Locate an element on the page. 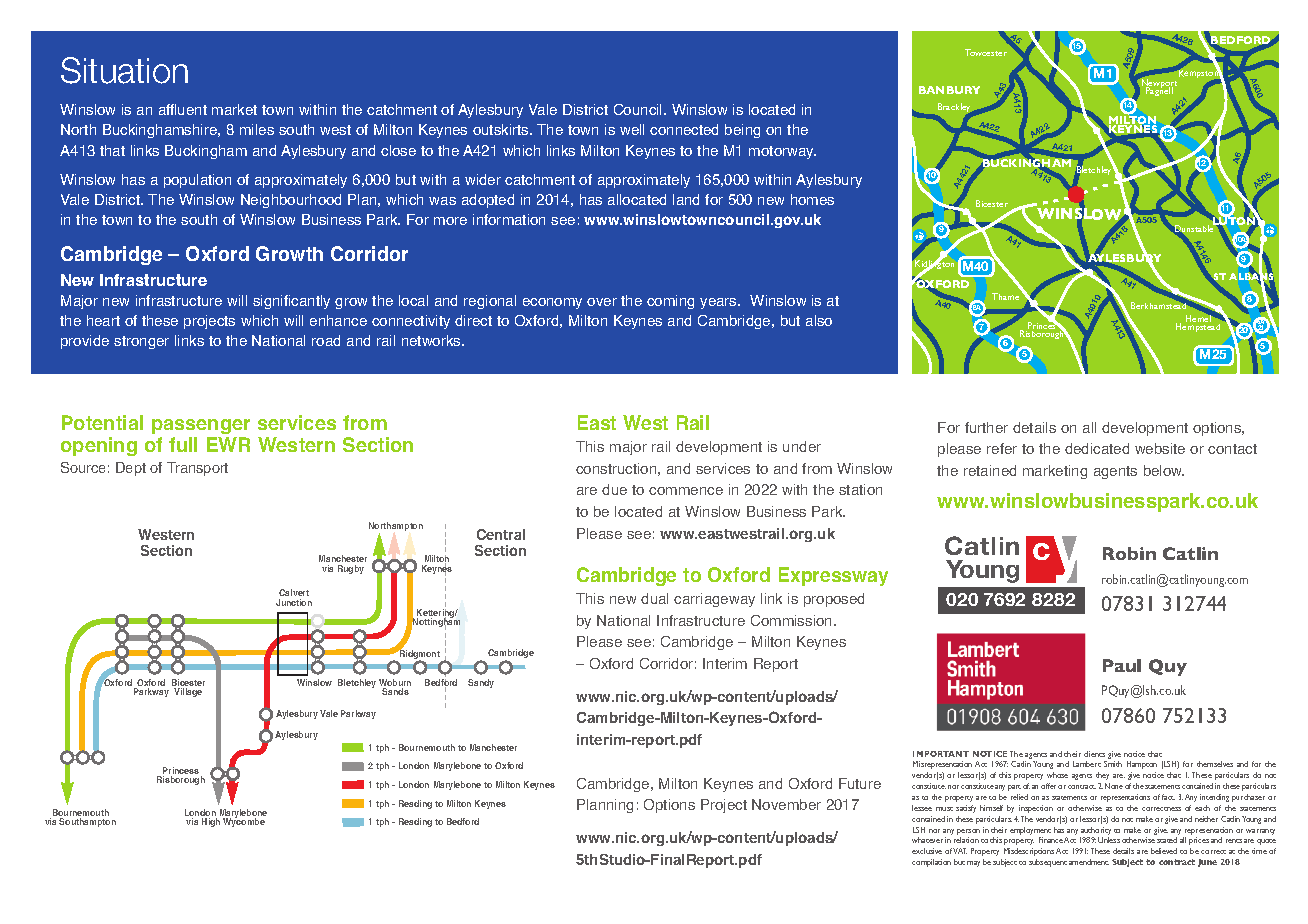 The height and width of the document is (924, 1308). affluent is located at coordinates (183, 109).
